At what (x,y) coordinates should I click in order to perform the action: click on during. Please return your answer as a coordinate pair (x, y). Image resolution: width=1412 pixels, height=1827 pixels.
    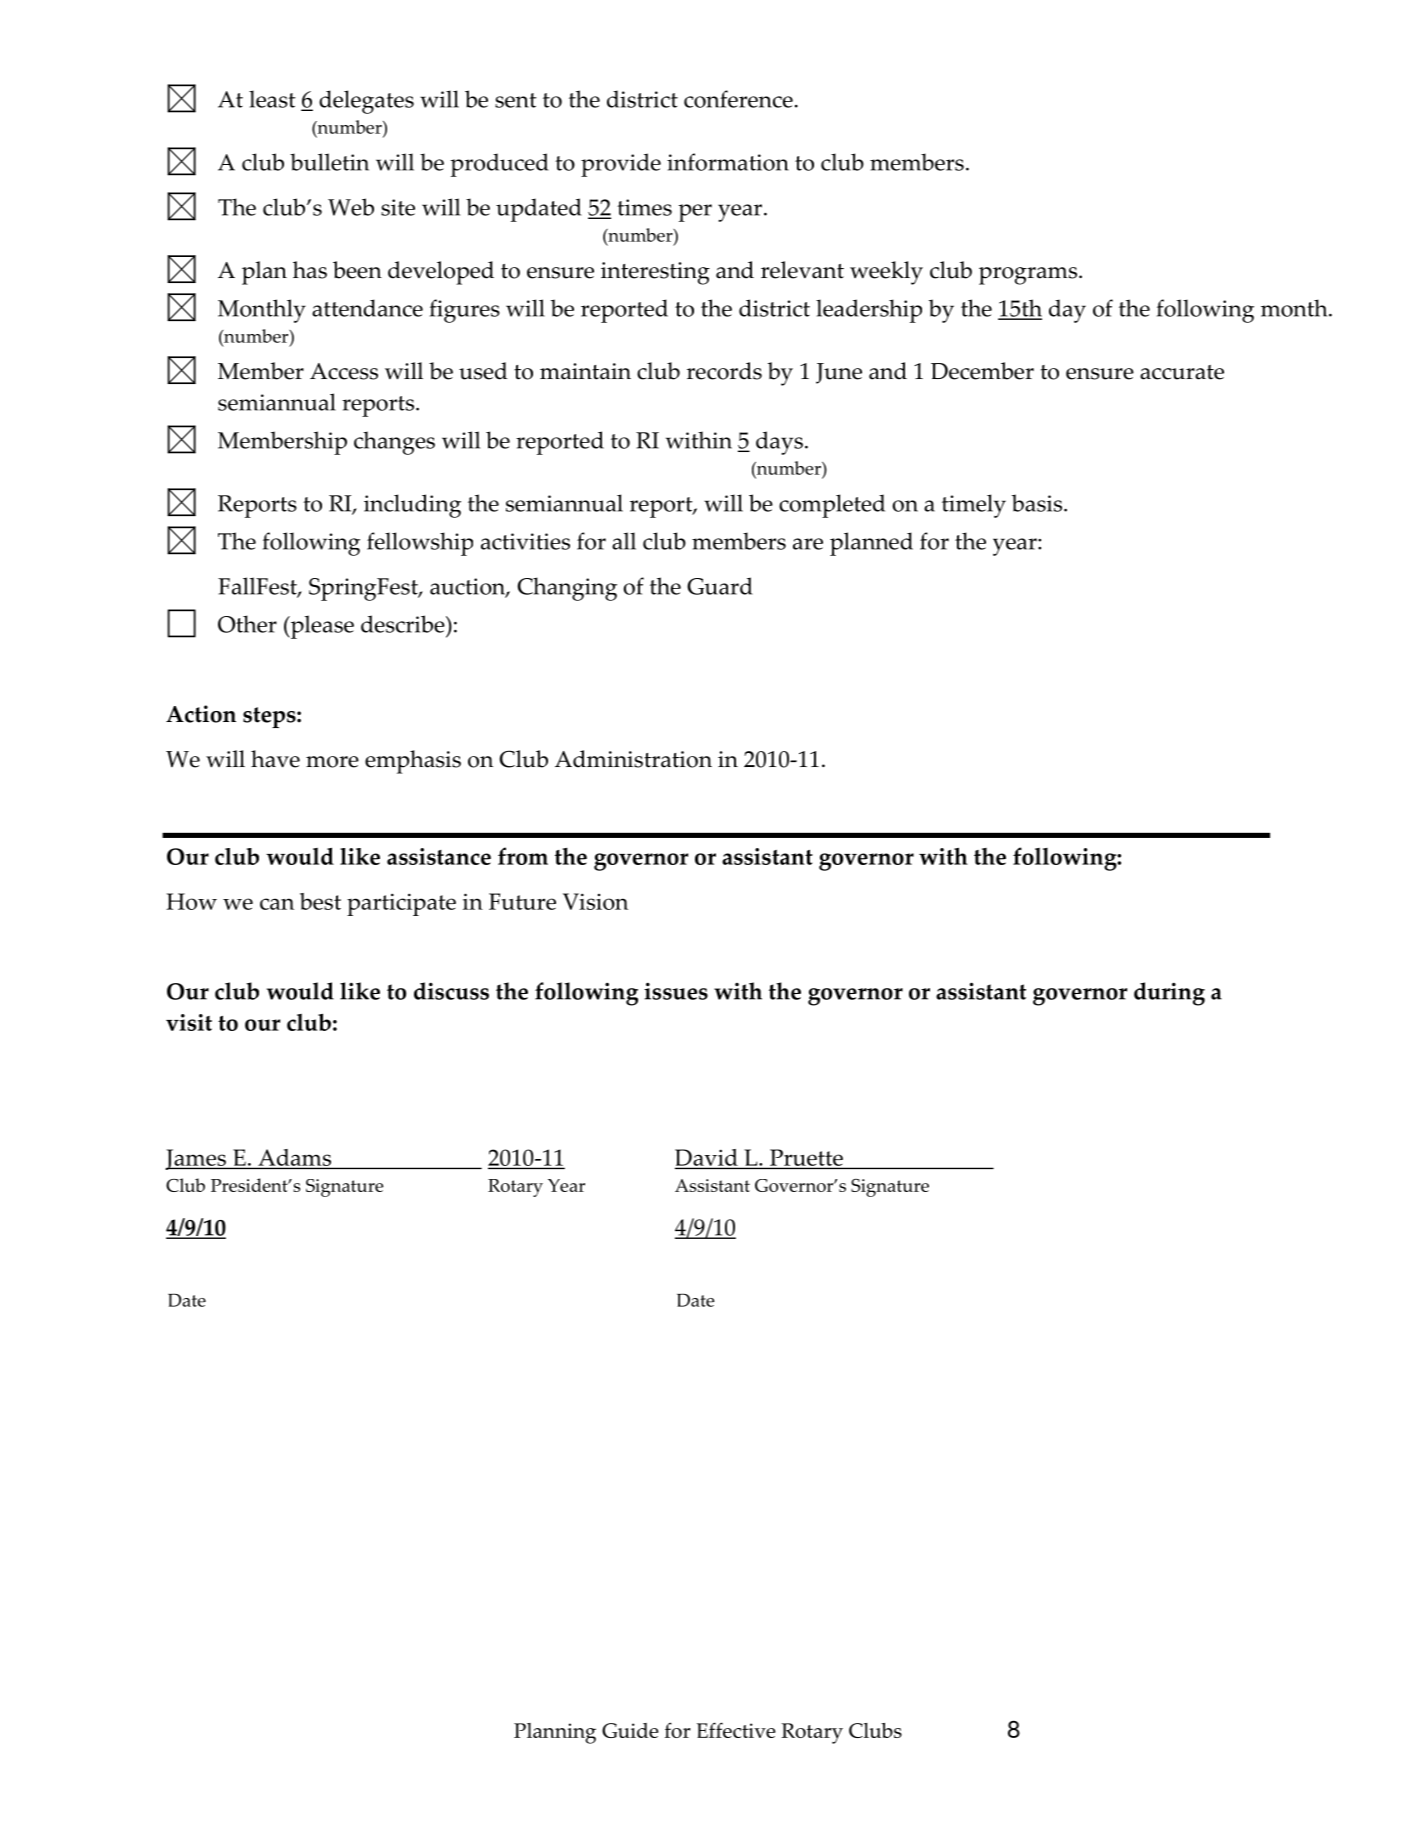
    Looking at the image, I should click on (1169, 994).
